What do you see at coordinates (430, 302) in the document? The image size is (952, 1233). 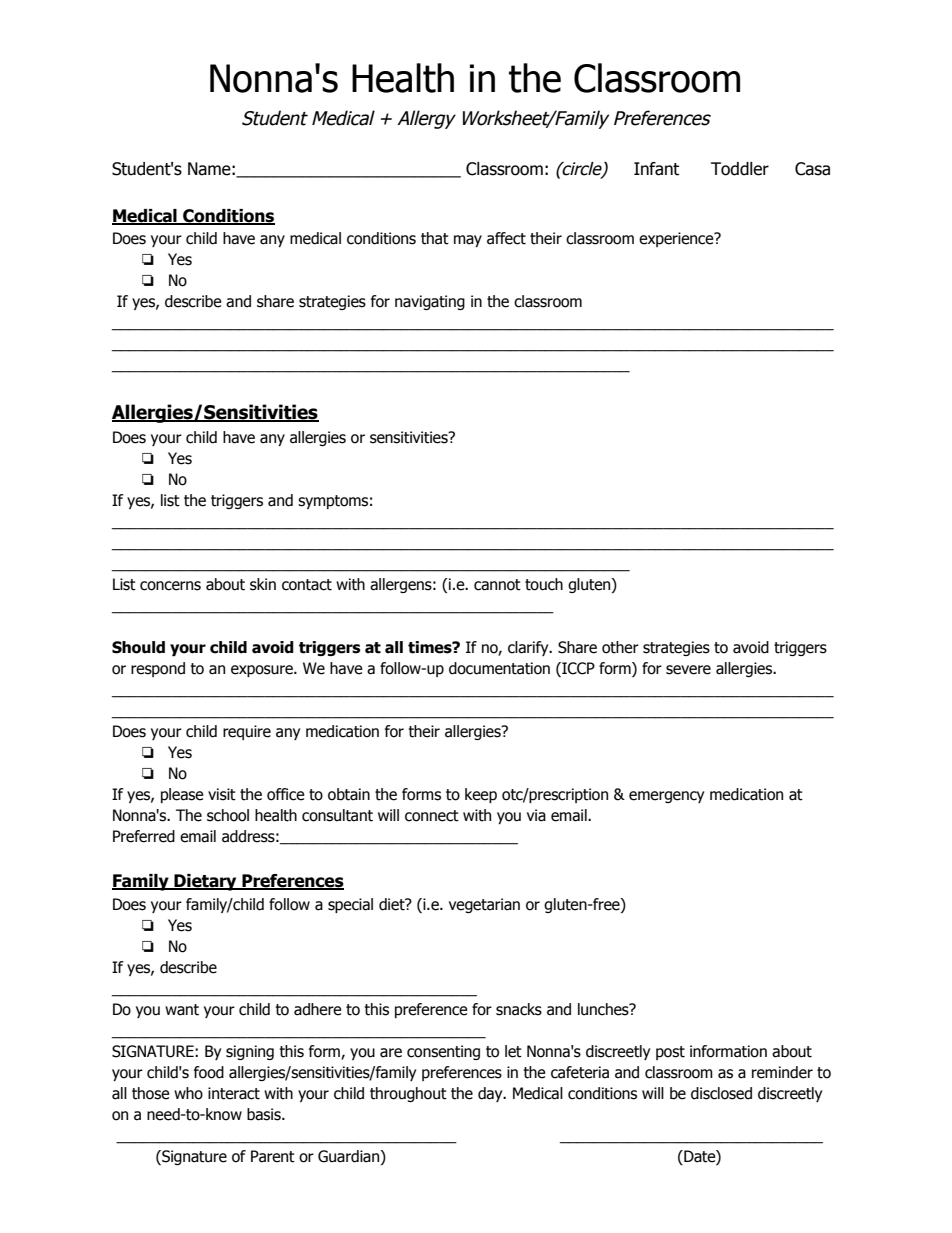 I see `navigating` at bounding box center [430, 302].
